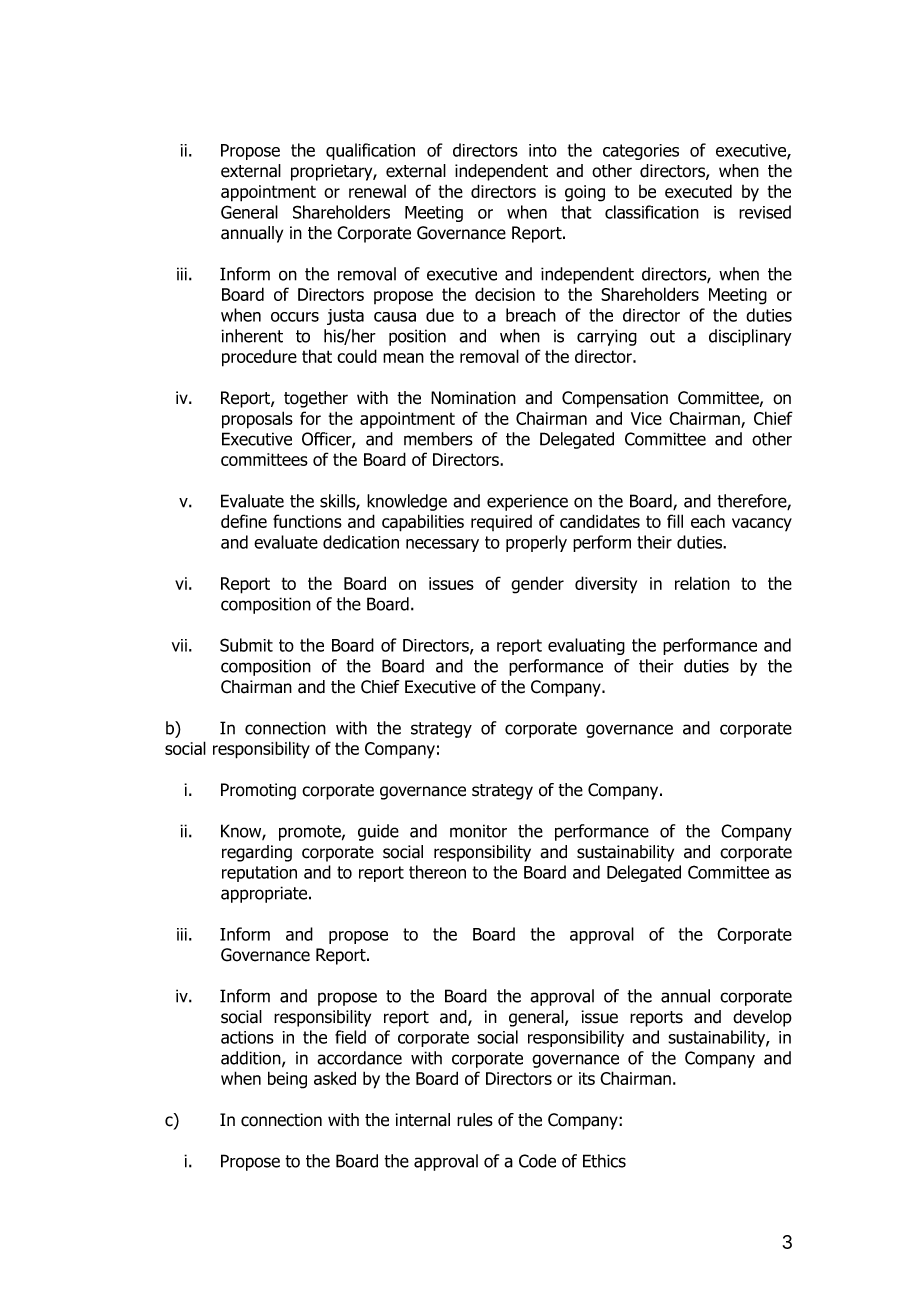  What do you see at coordinates (543, 150) in the document?
I see `into` at bounding box center [543, 150].
